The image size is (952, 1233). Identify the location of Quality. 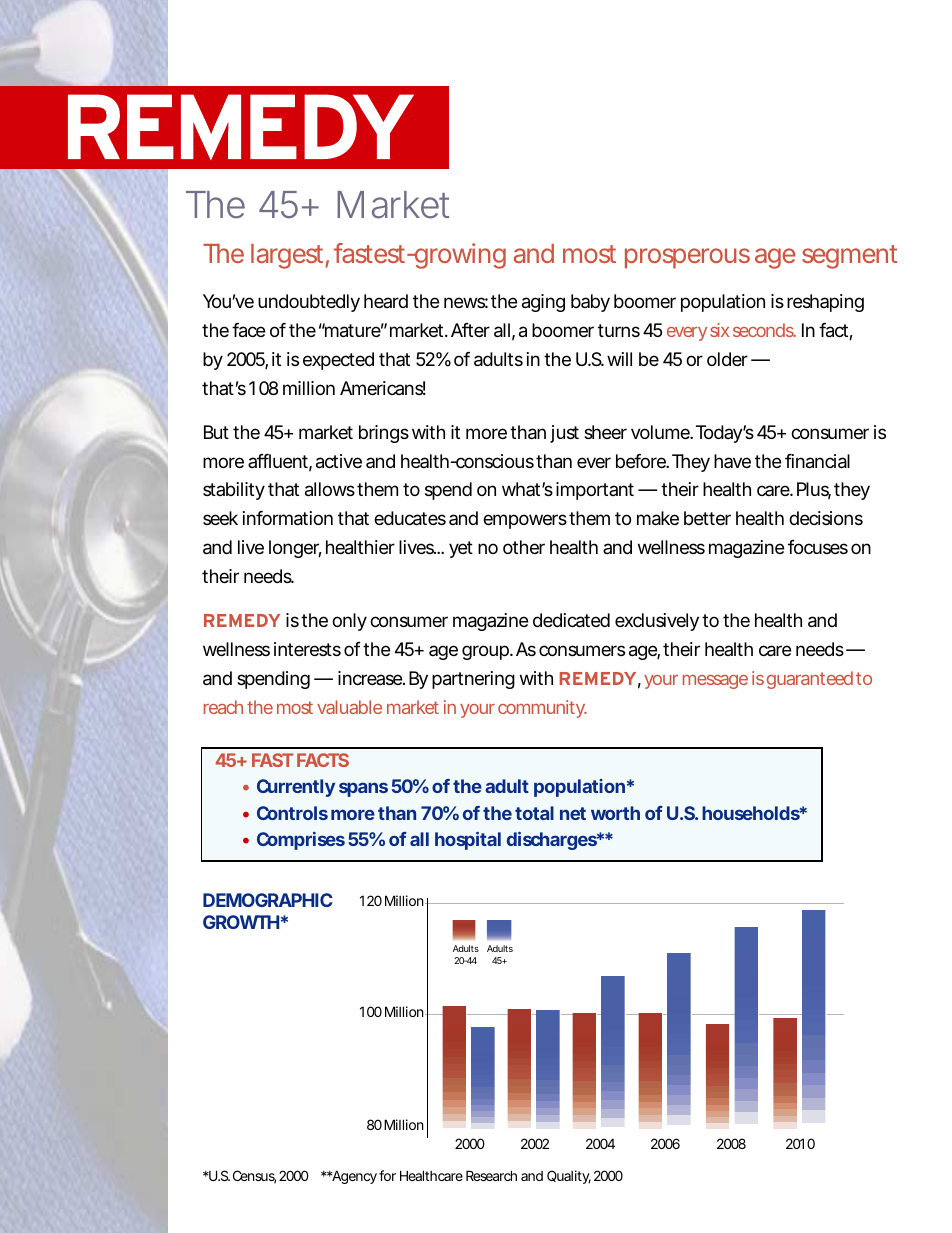
(569, 1177).
